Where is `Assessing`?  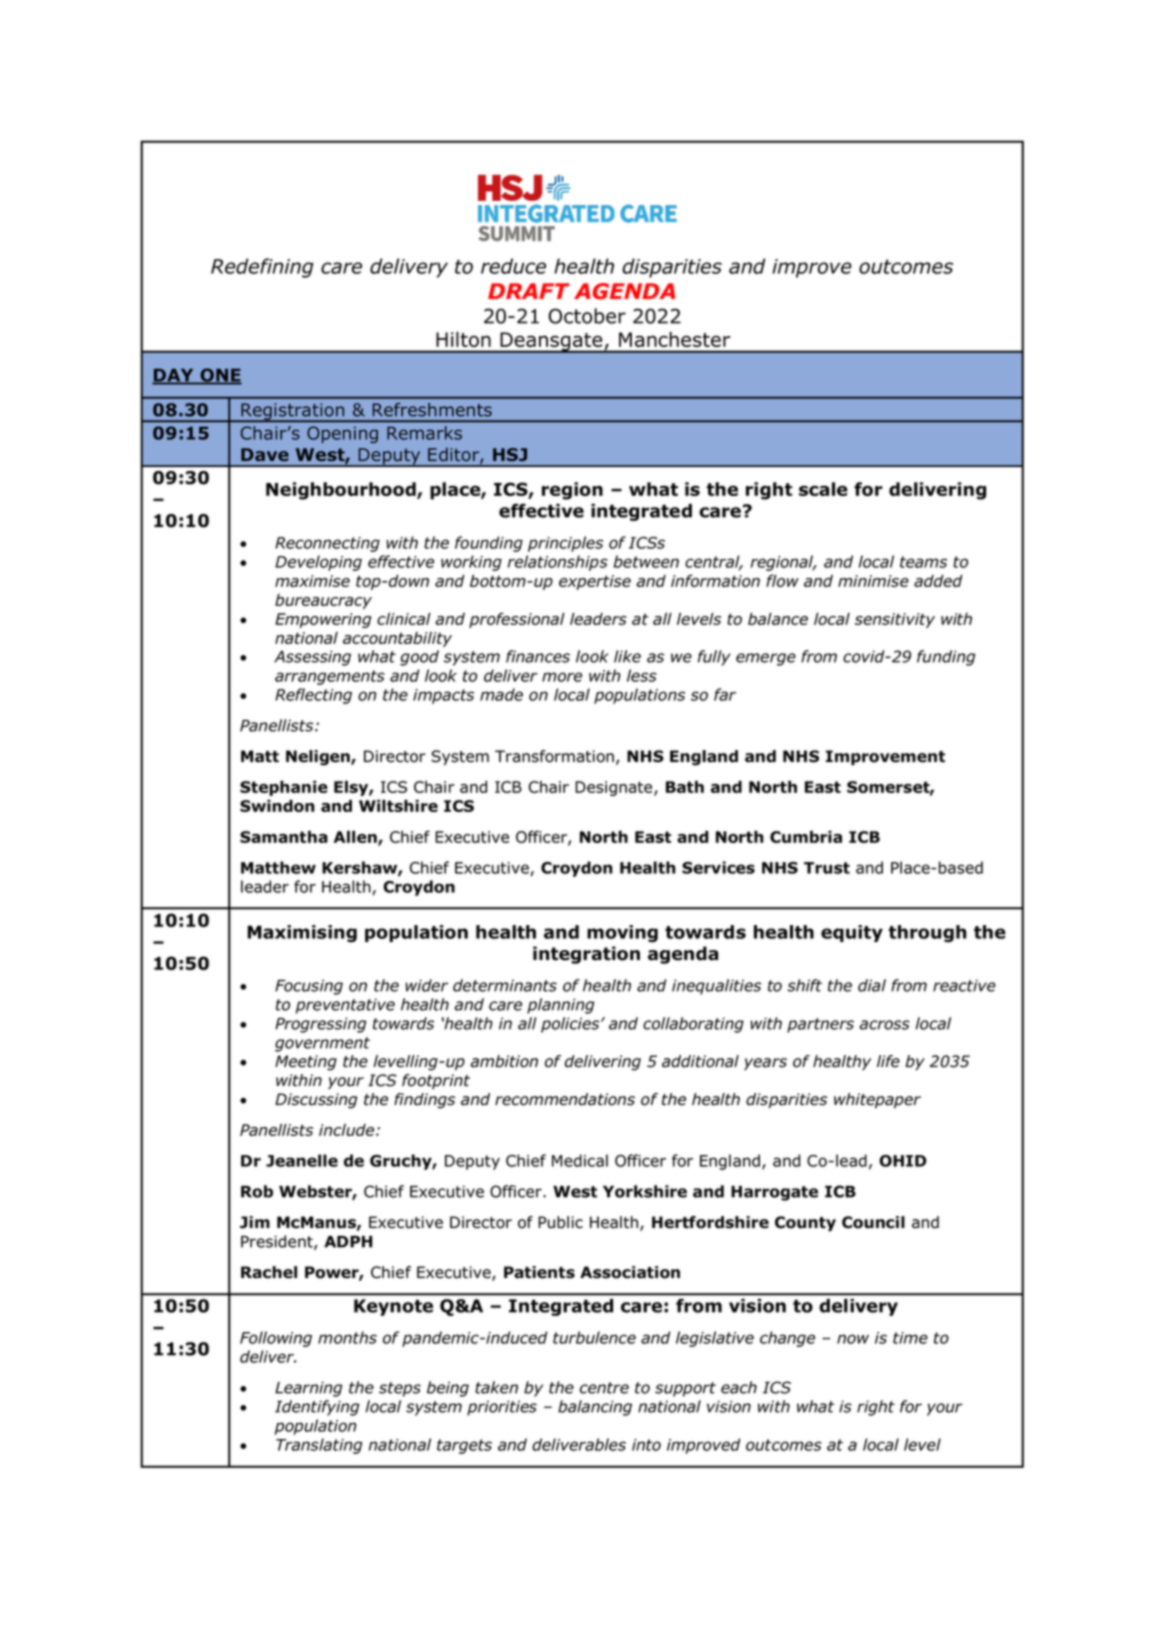
Assessing is located at coordinates (312, 658).
